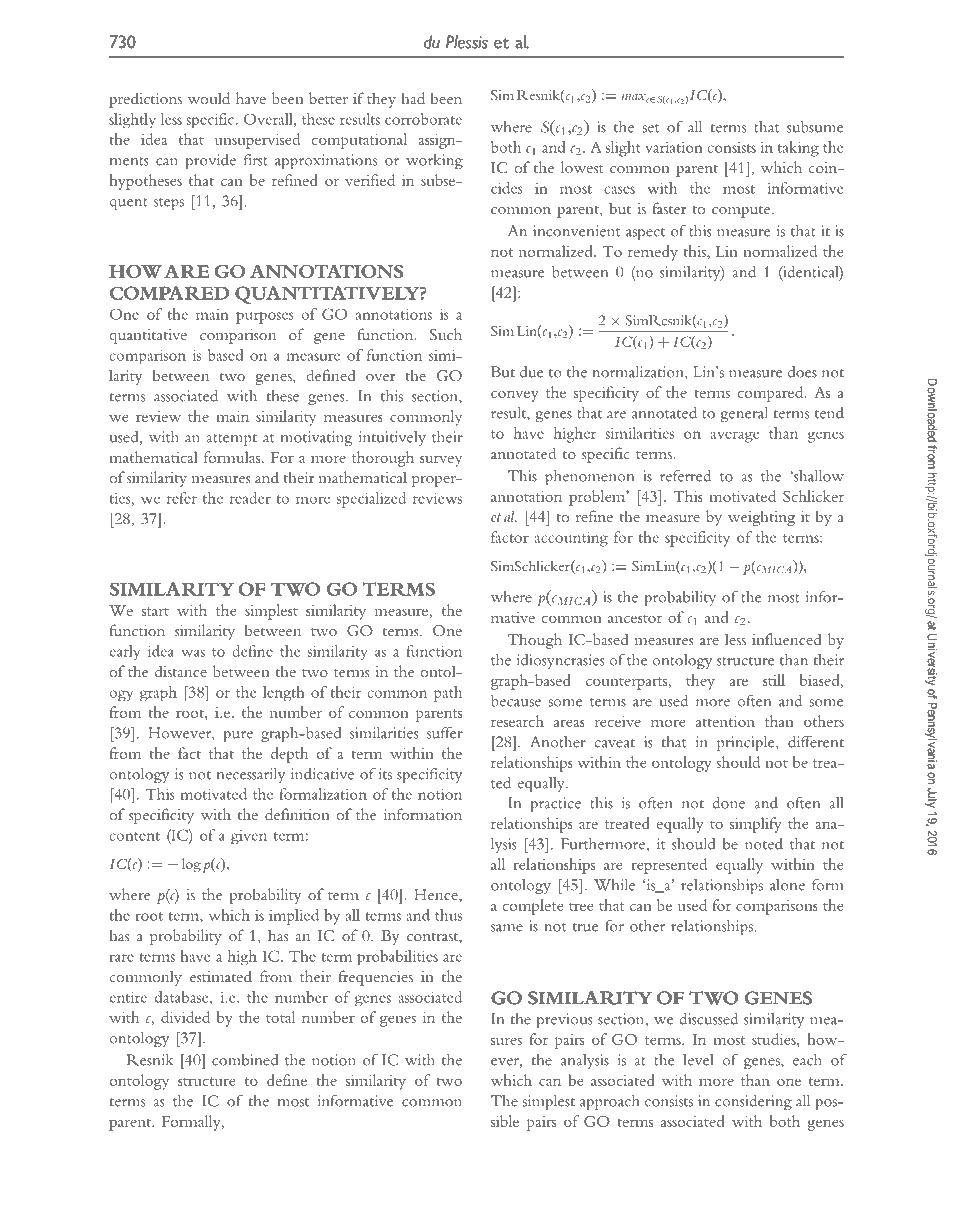  What do you see at coordinates (753, 1102) in the screenshot?
I see `considering` at bounding box center [753, 1102].
